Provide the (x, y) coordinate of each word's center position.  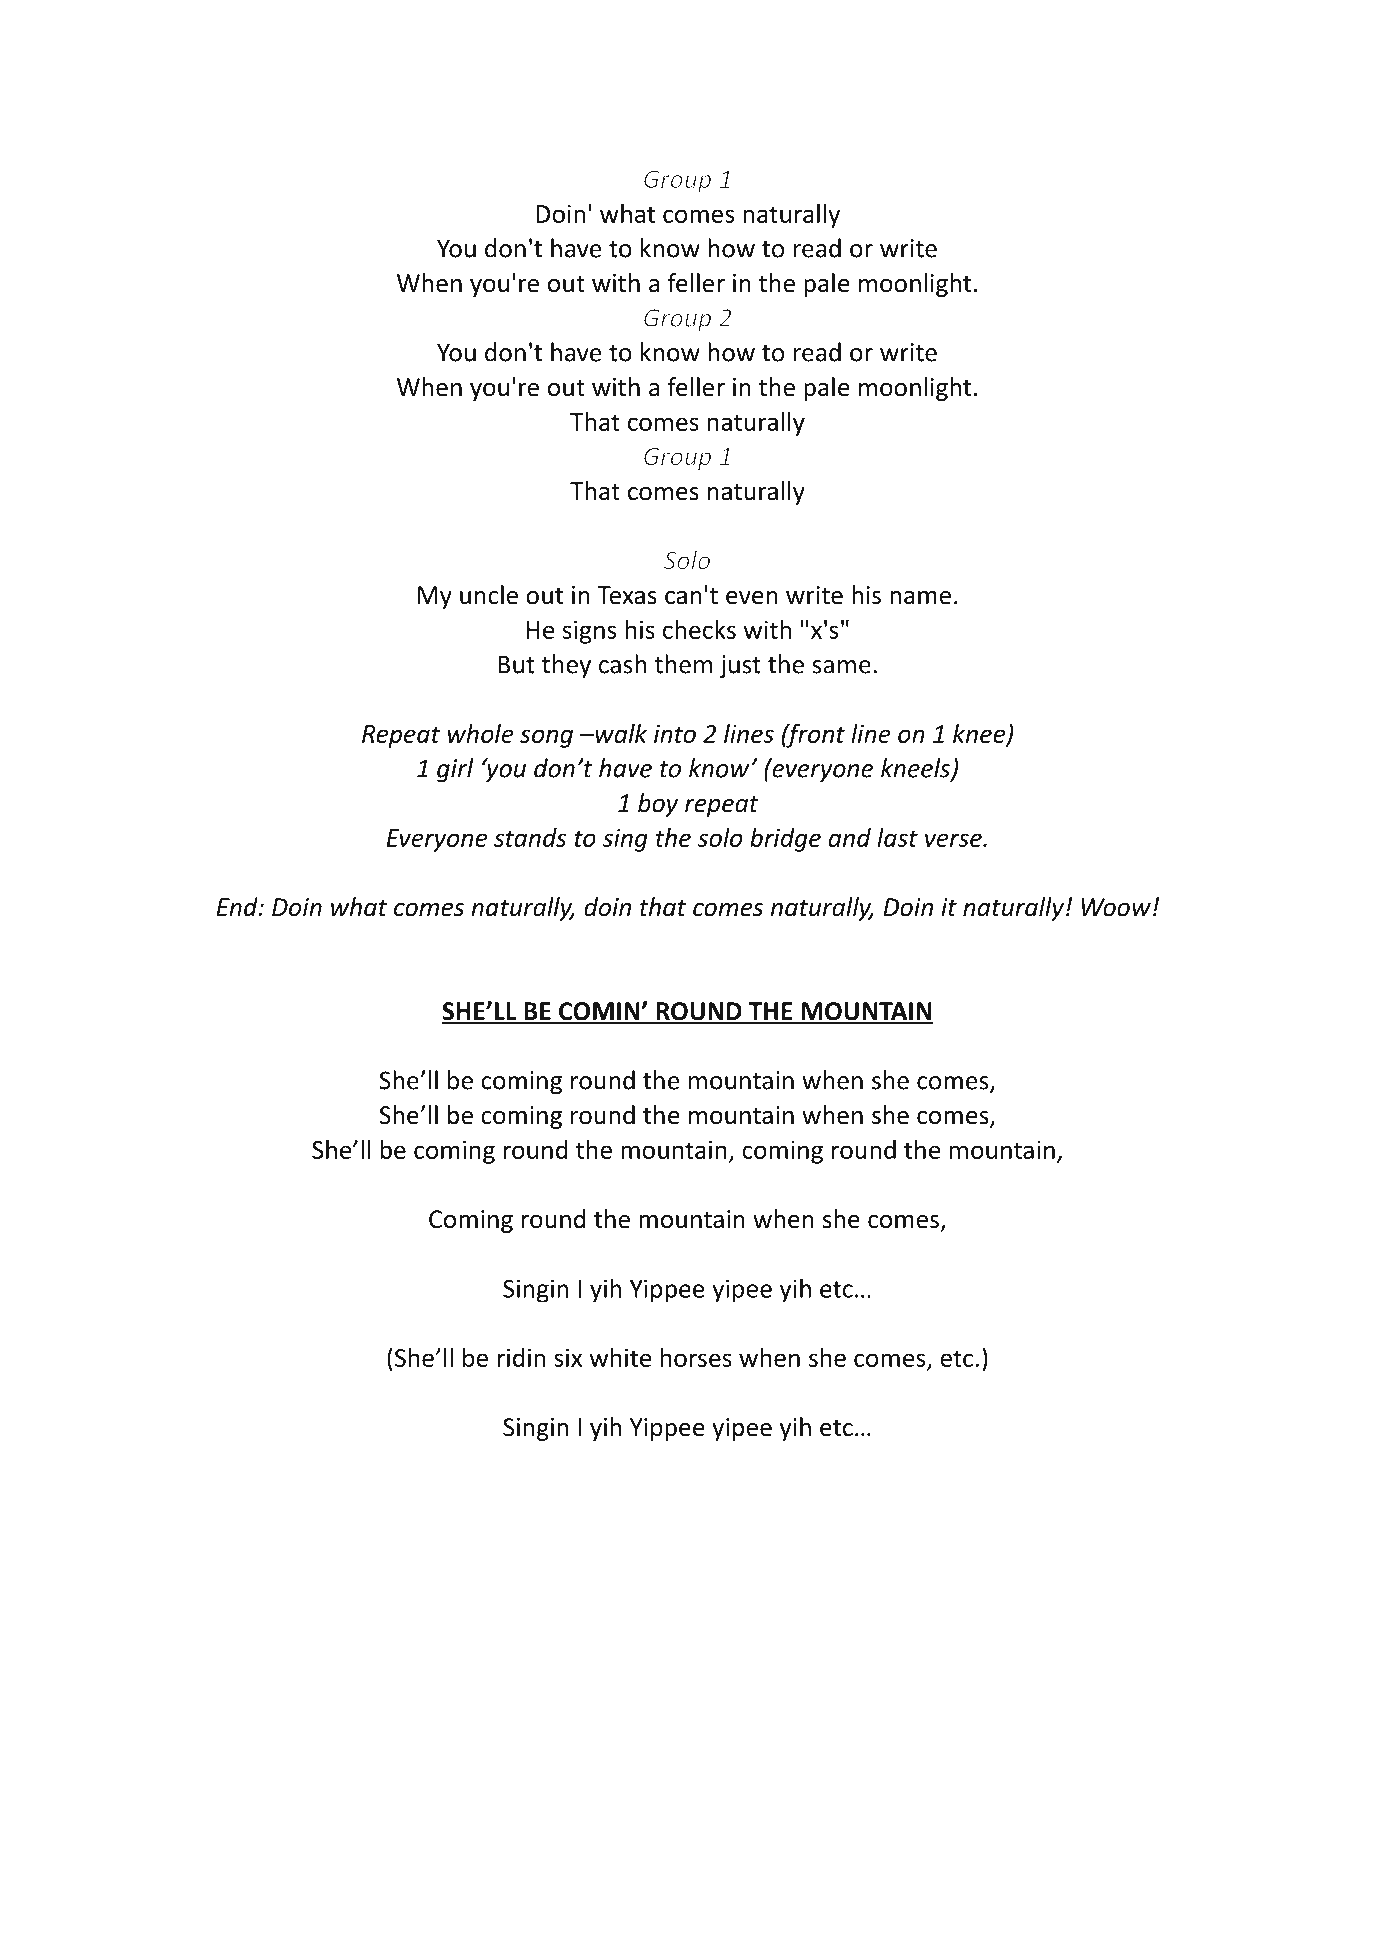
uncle (489, 595)
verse (954, 840)
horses (696, 1357)
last (897, 837)
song (546, 738)
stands (530, 837)
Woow (1116, 907)
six (568, 1358)
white (620, 1357)
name (920, 598)
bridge (785, 840)
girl (455, 770)
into (675, 734)
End (238, 907)
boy (658, 805)
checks (699, 629)
